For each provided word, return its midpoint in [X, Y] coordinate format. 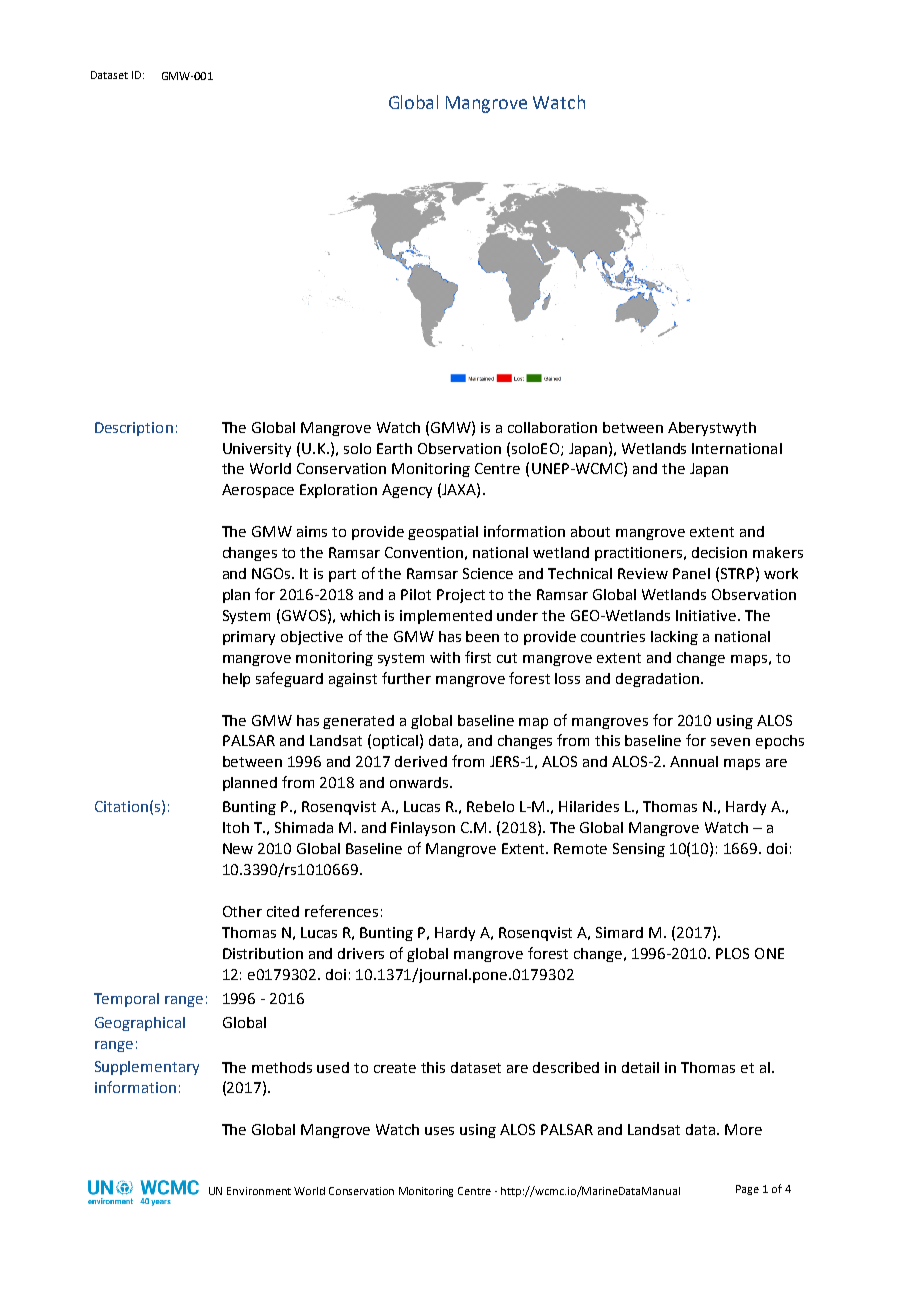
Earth [394, 448]
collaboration [552, 427]
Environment [259, 1191]
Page [747, 1190]
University [257, 450]
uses [439, 1131]
